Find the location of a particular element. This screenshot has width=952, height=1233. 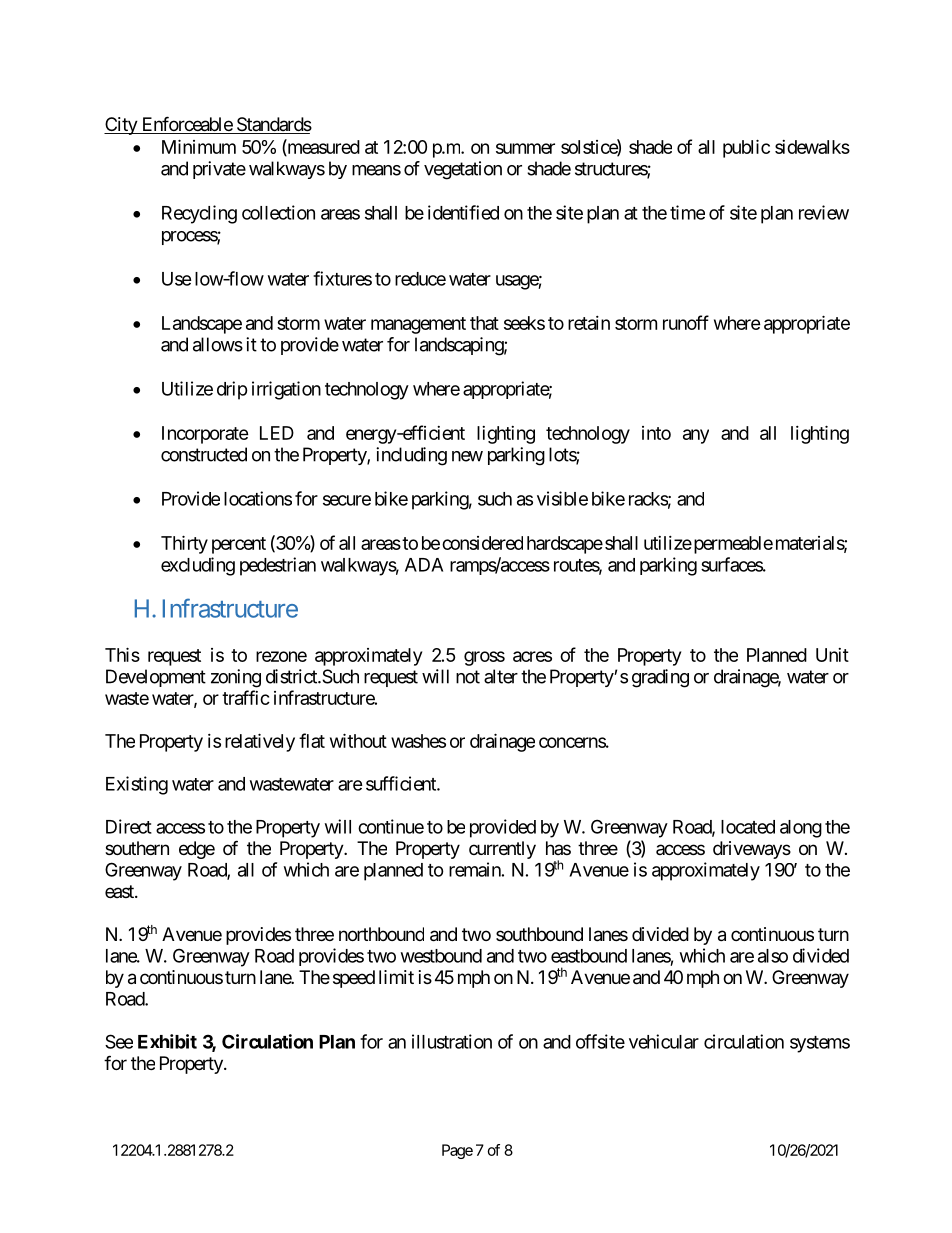

vehicular is located at coordinates (664, 1041).
